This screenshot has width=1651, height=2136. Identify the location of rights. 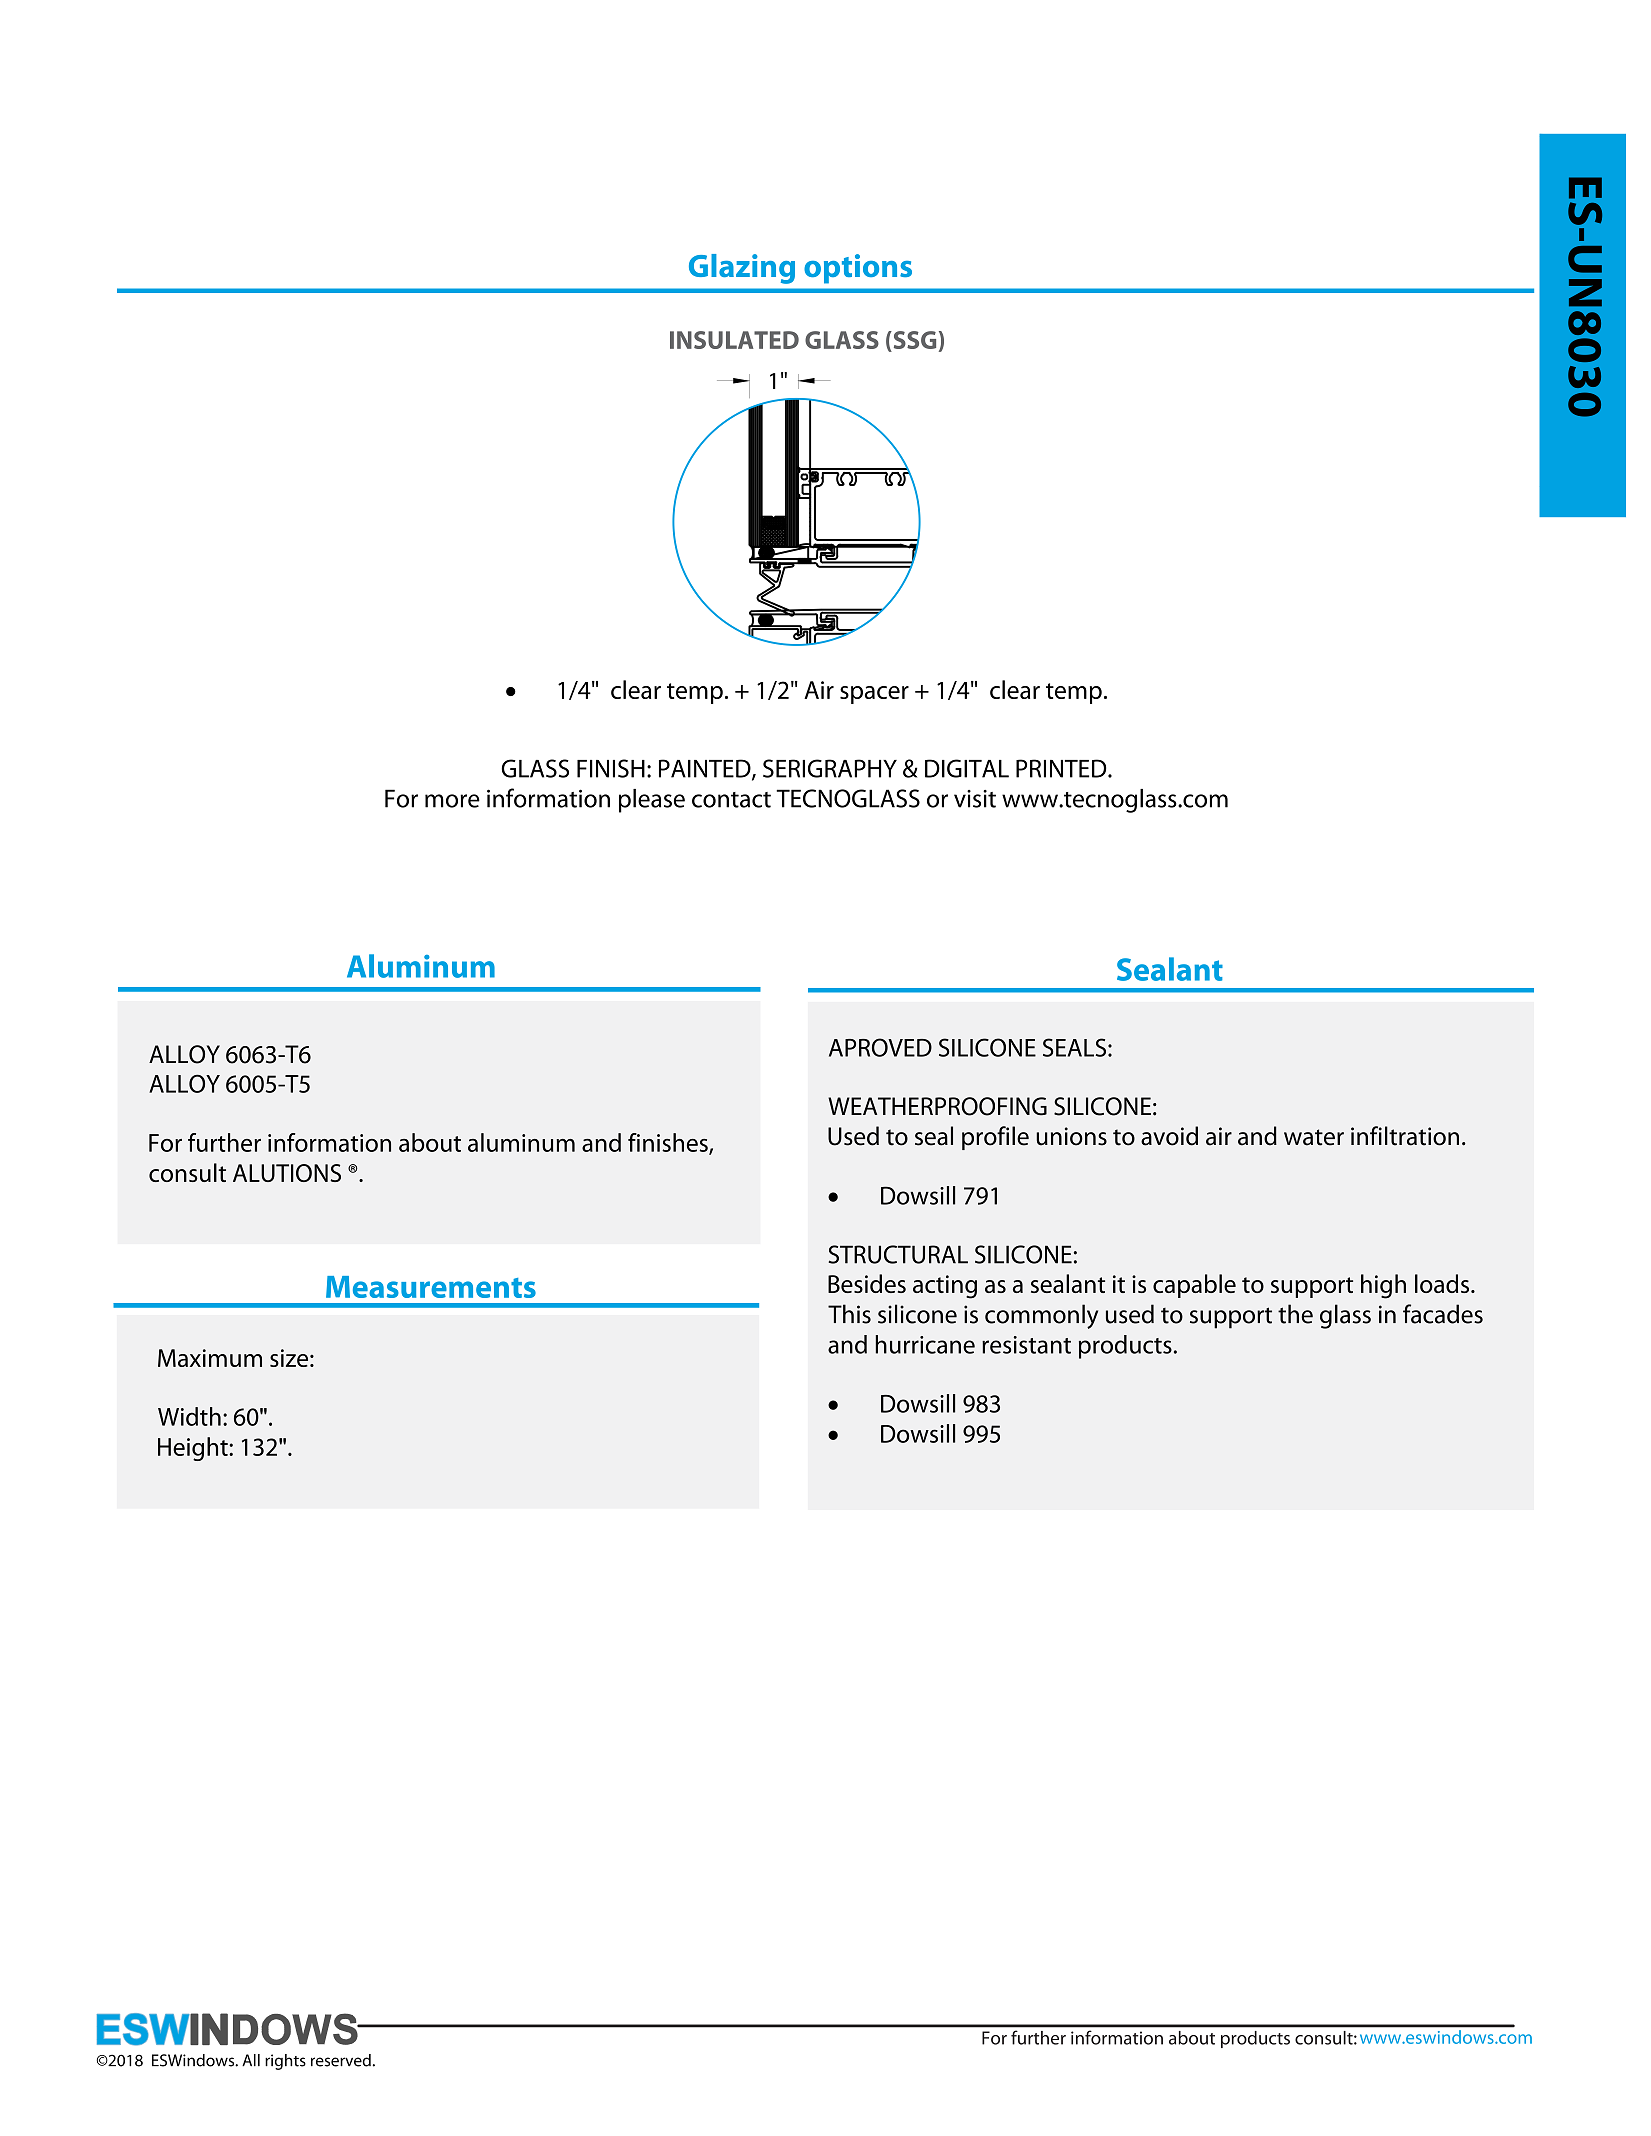
(285, 2062).
